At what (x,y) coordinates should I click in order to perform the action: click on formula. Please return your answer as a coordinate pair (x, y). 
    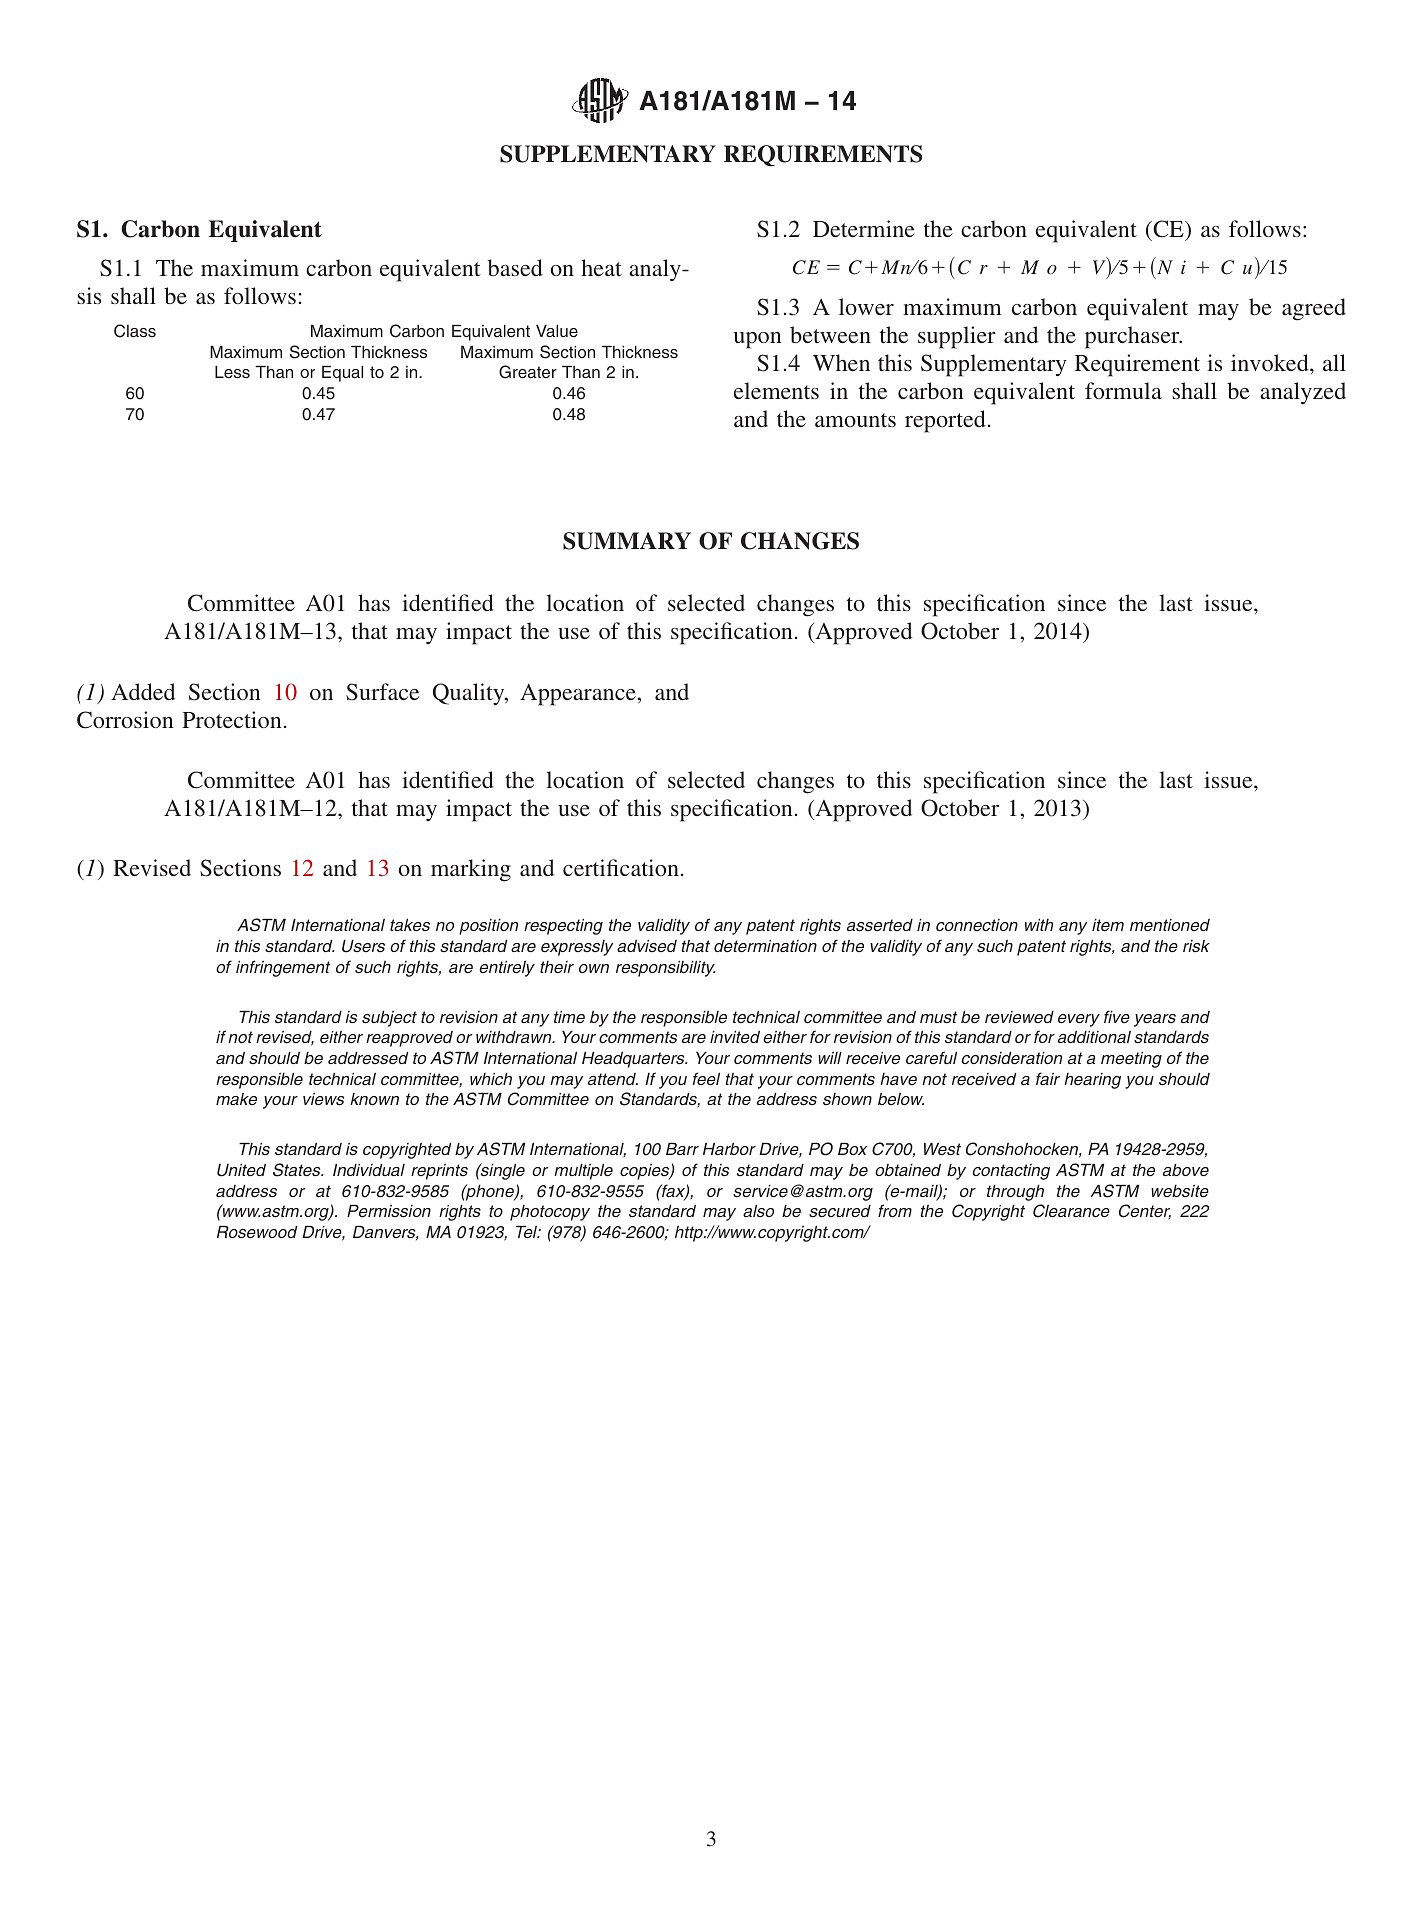
    Looking at the image, I should click on (1123, 390).
